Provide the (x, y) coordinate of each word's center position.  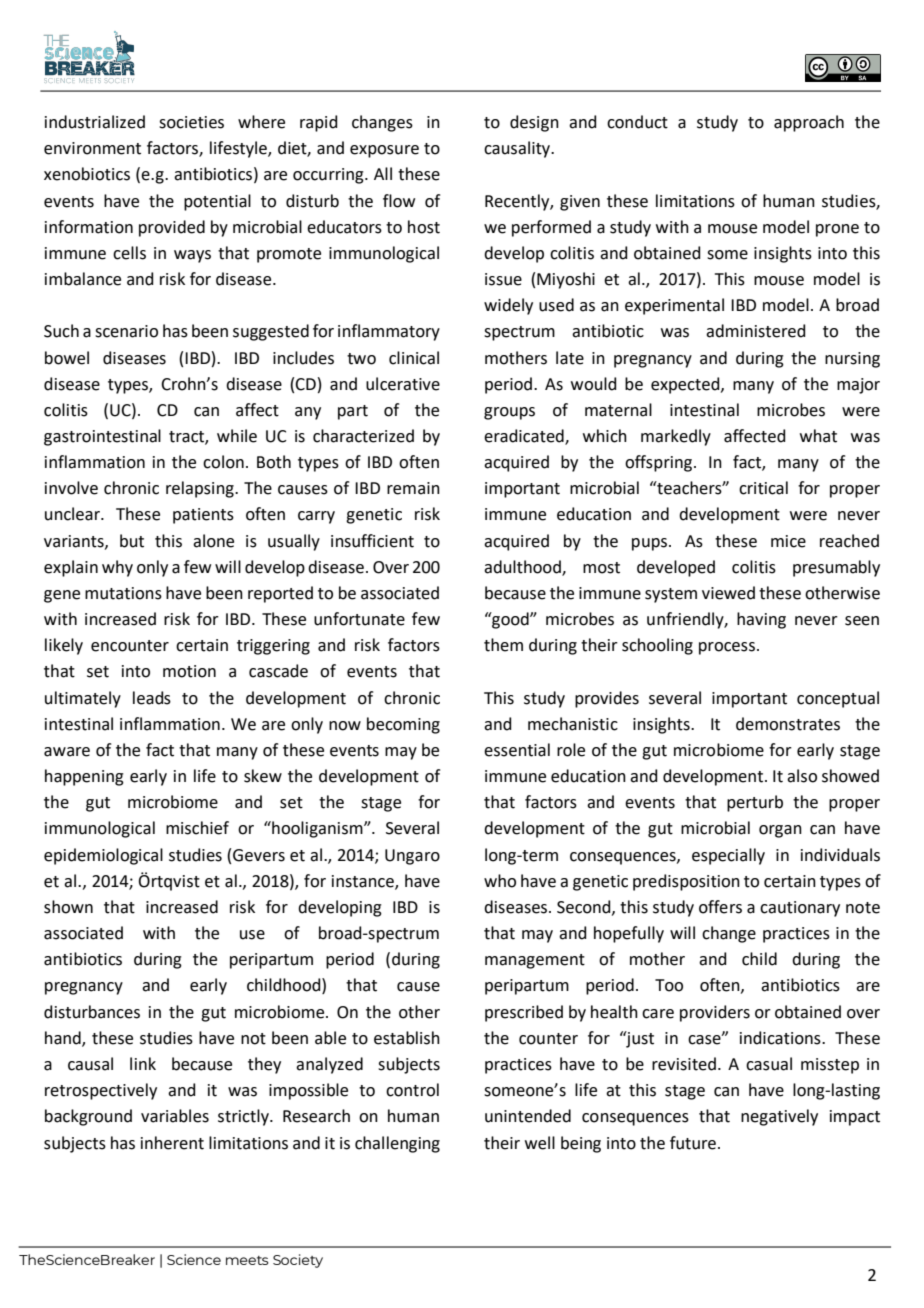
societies (191, 122)
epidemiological (103, 856)
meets (247, 1260)
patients (203, 516)
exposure (384, 151)
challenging (397, 1144)
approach (809, 123)
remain (413, 488)
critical (763, 488)
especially (728, 856)
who (500, 881)
